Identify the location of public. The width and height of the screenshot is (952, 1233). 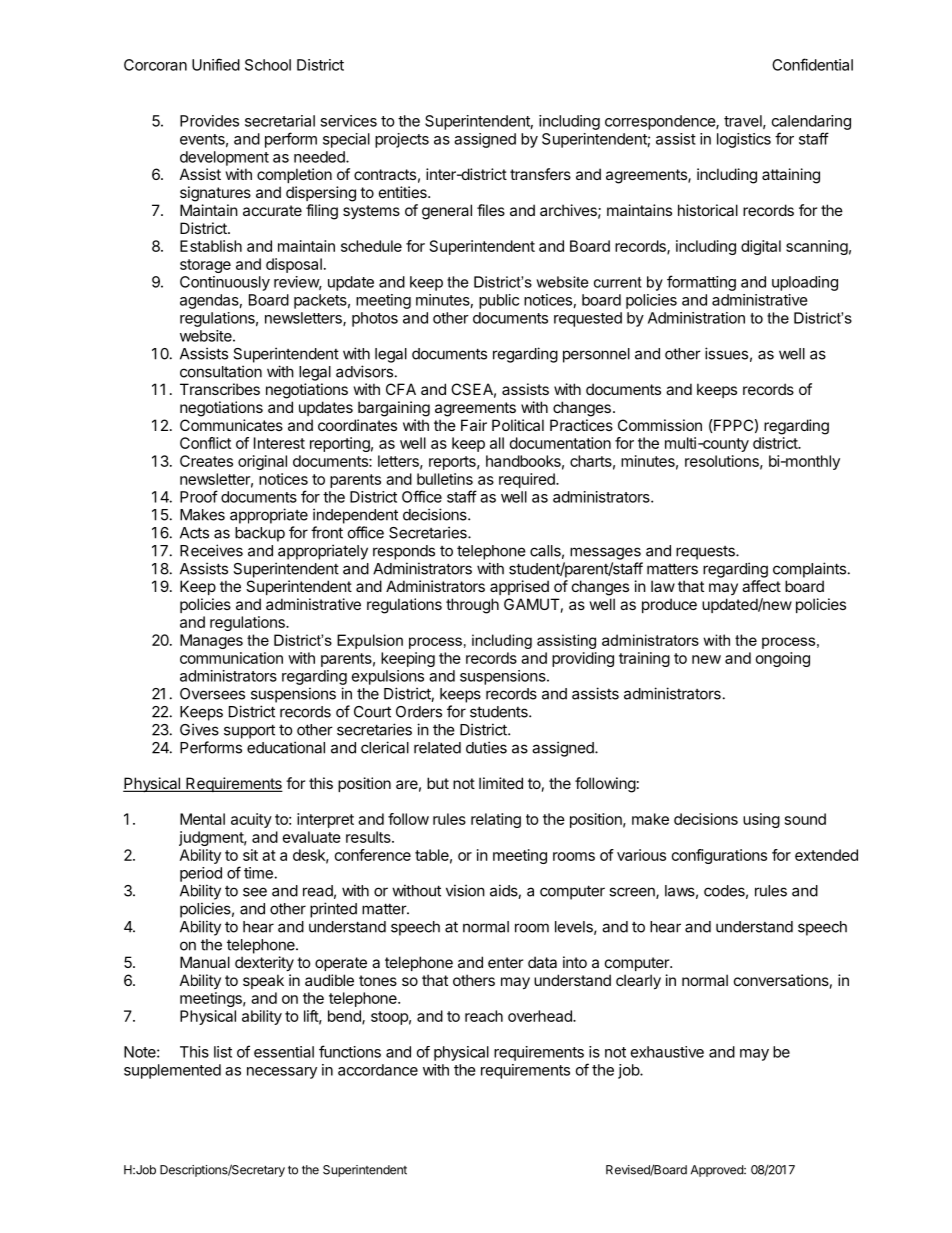
(499, 301).
